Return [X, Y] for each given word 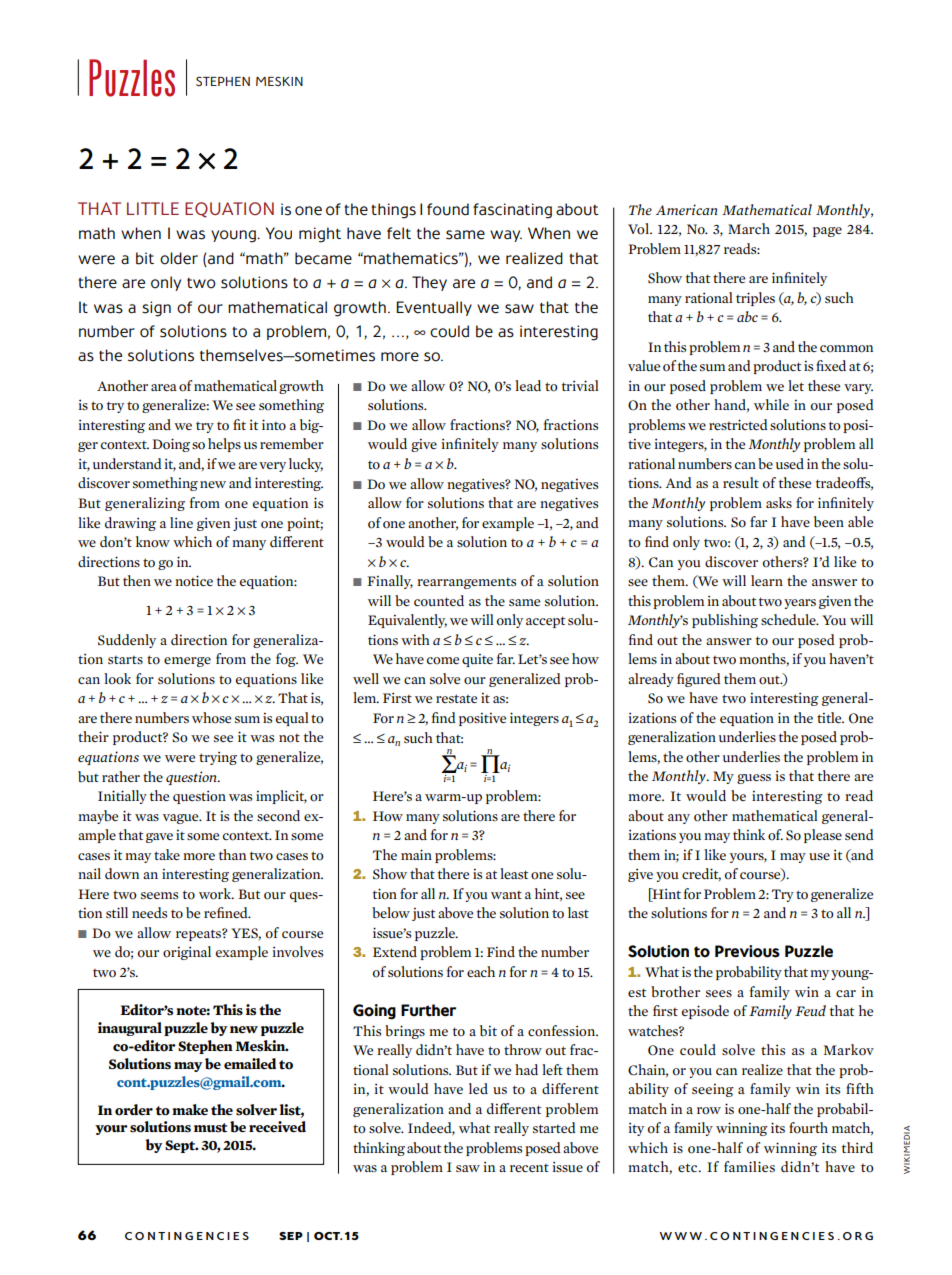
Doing [171, 445]
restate [456, 698]
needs [149, 912]
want [506, 895]
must [210, 1128]
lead [528, 385]
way [506, 236]
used [790, 463]
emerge [187, 662]
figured [699, 680]
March [749, 229]
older [179, 258]
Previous [747, 951]
